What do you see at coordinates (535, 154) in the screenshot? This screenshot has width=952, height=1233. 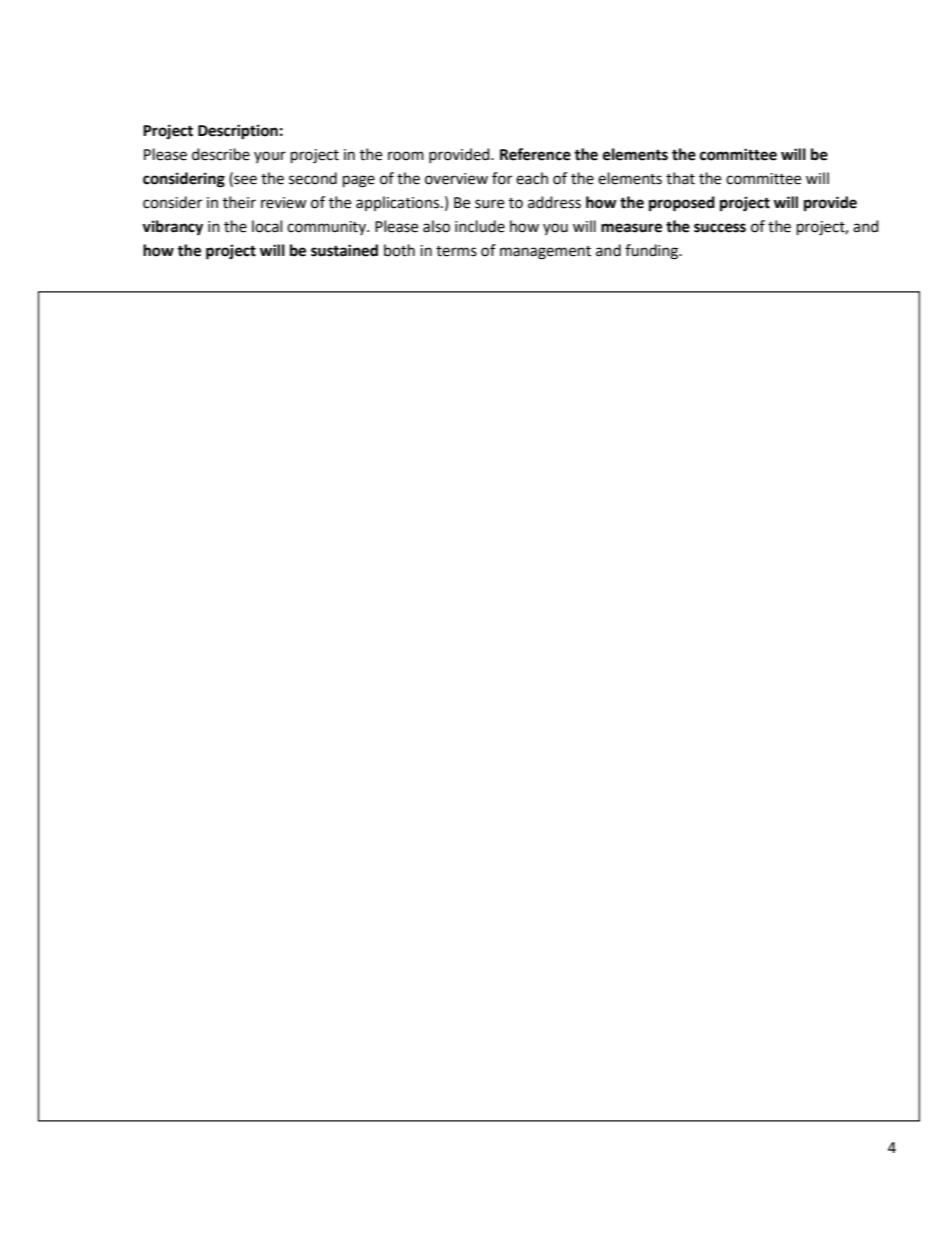 I see `Reference` at bounding box center [535, 154].
